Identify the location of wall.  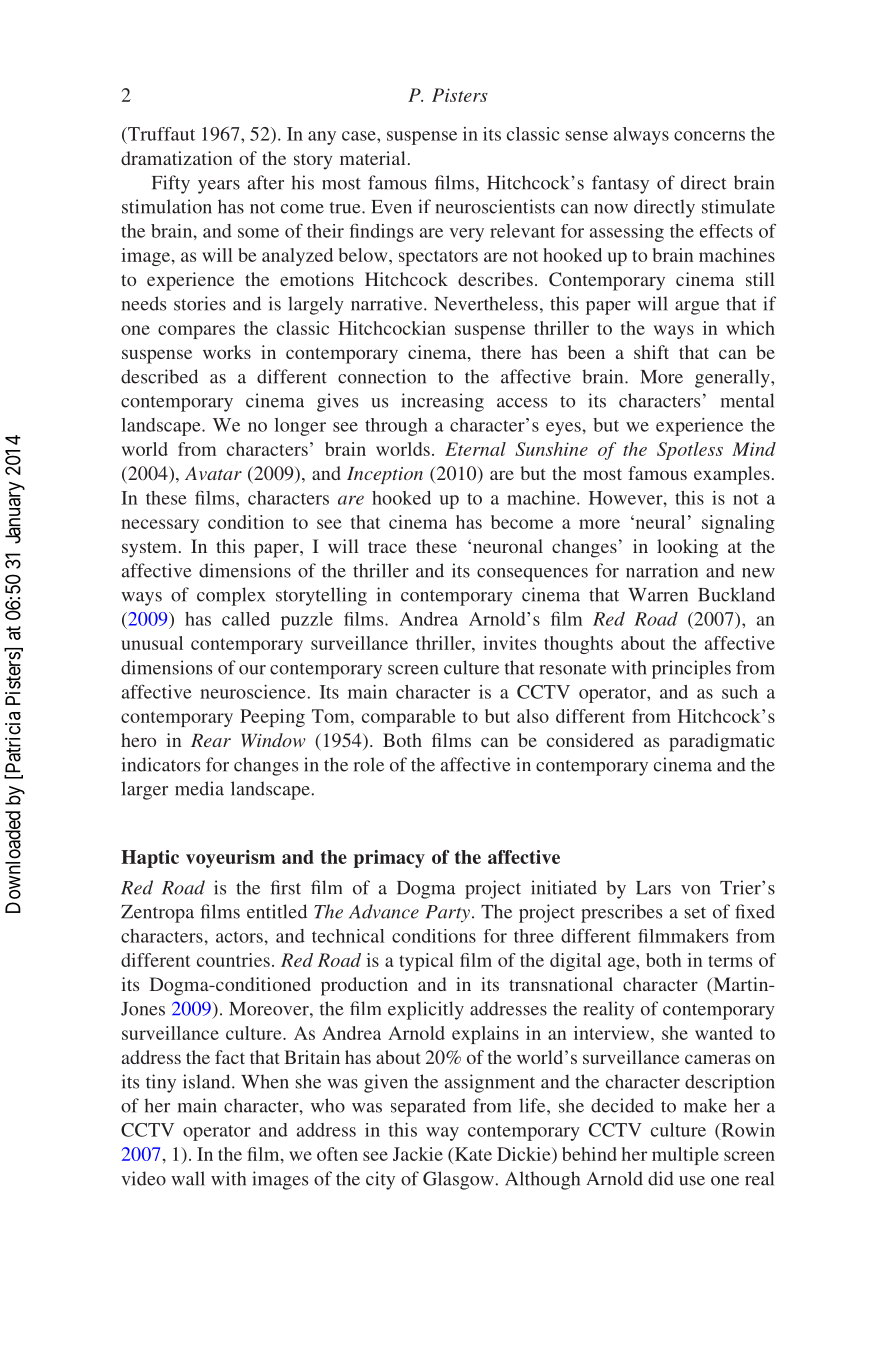
(188, 1178).
